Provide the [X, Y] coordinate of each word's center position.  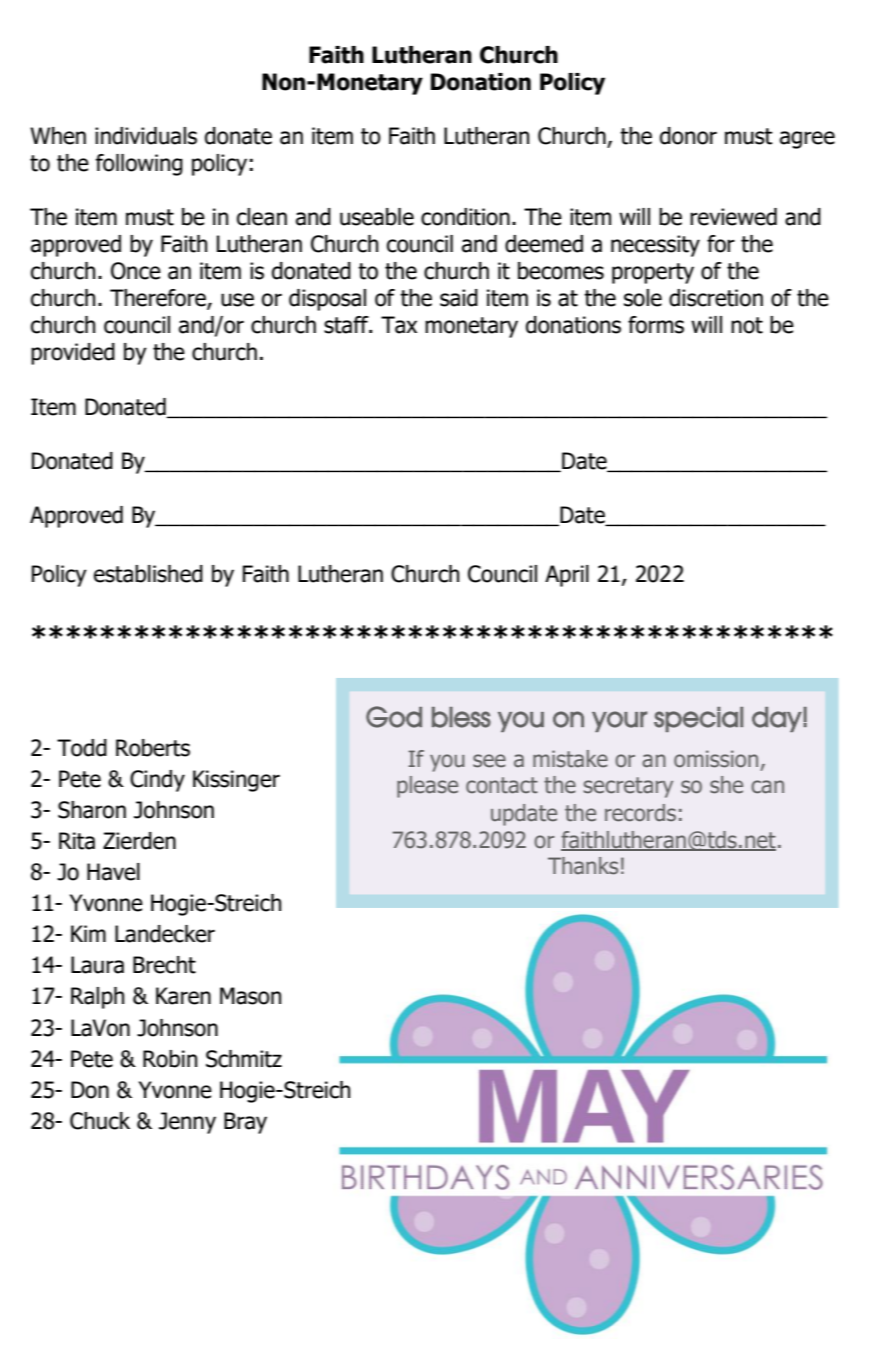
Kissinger [236, 781]
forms [656, 325]
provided [73, 354]
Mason [250, 996]
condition [465, 217]
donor [688, 136]
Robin [170, 1059]
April [567, 576]
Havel [113, 872]
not [747, 325]
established [148, 574]
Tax [399, 325]
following [139, 165]
